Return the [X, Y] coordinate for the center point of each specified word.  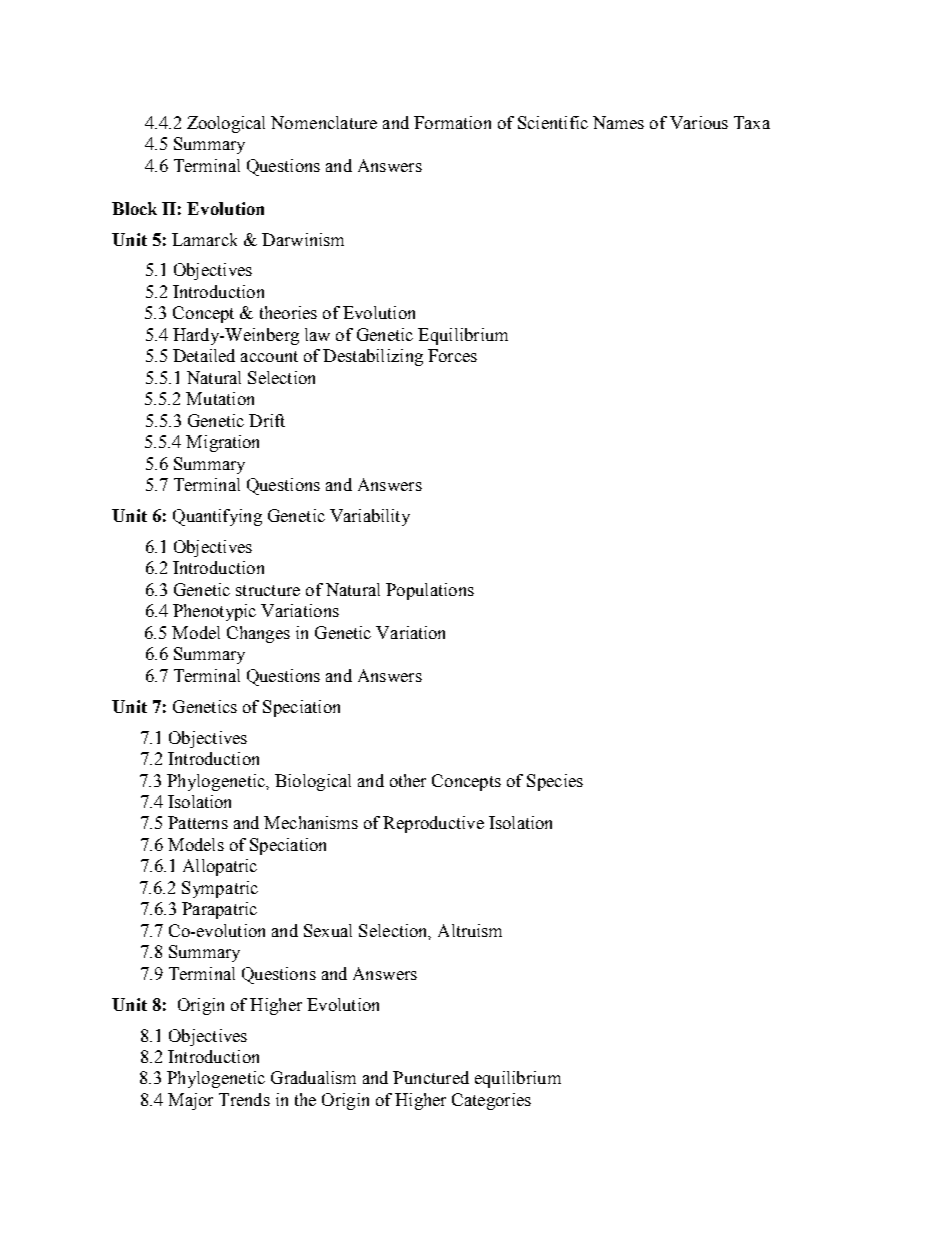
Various [699, 122]
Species [555, 782]
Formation [452, 122]
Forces [452, 355]
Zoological [226, 124]
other [408, 780]
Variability [370, 517]
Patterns [198, 822]
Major [190, 1101]
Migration [222, 443]
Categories [491, 1101]
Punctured [431, 1077]
